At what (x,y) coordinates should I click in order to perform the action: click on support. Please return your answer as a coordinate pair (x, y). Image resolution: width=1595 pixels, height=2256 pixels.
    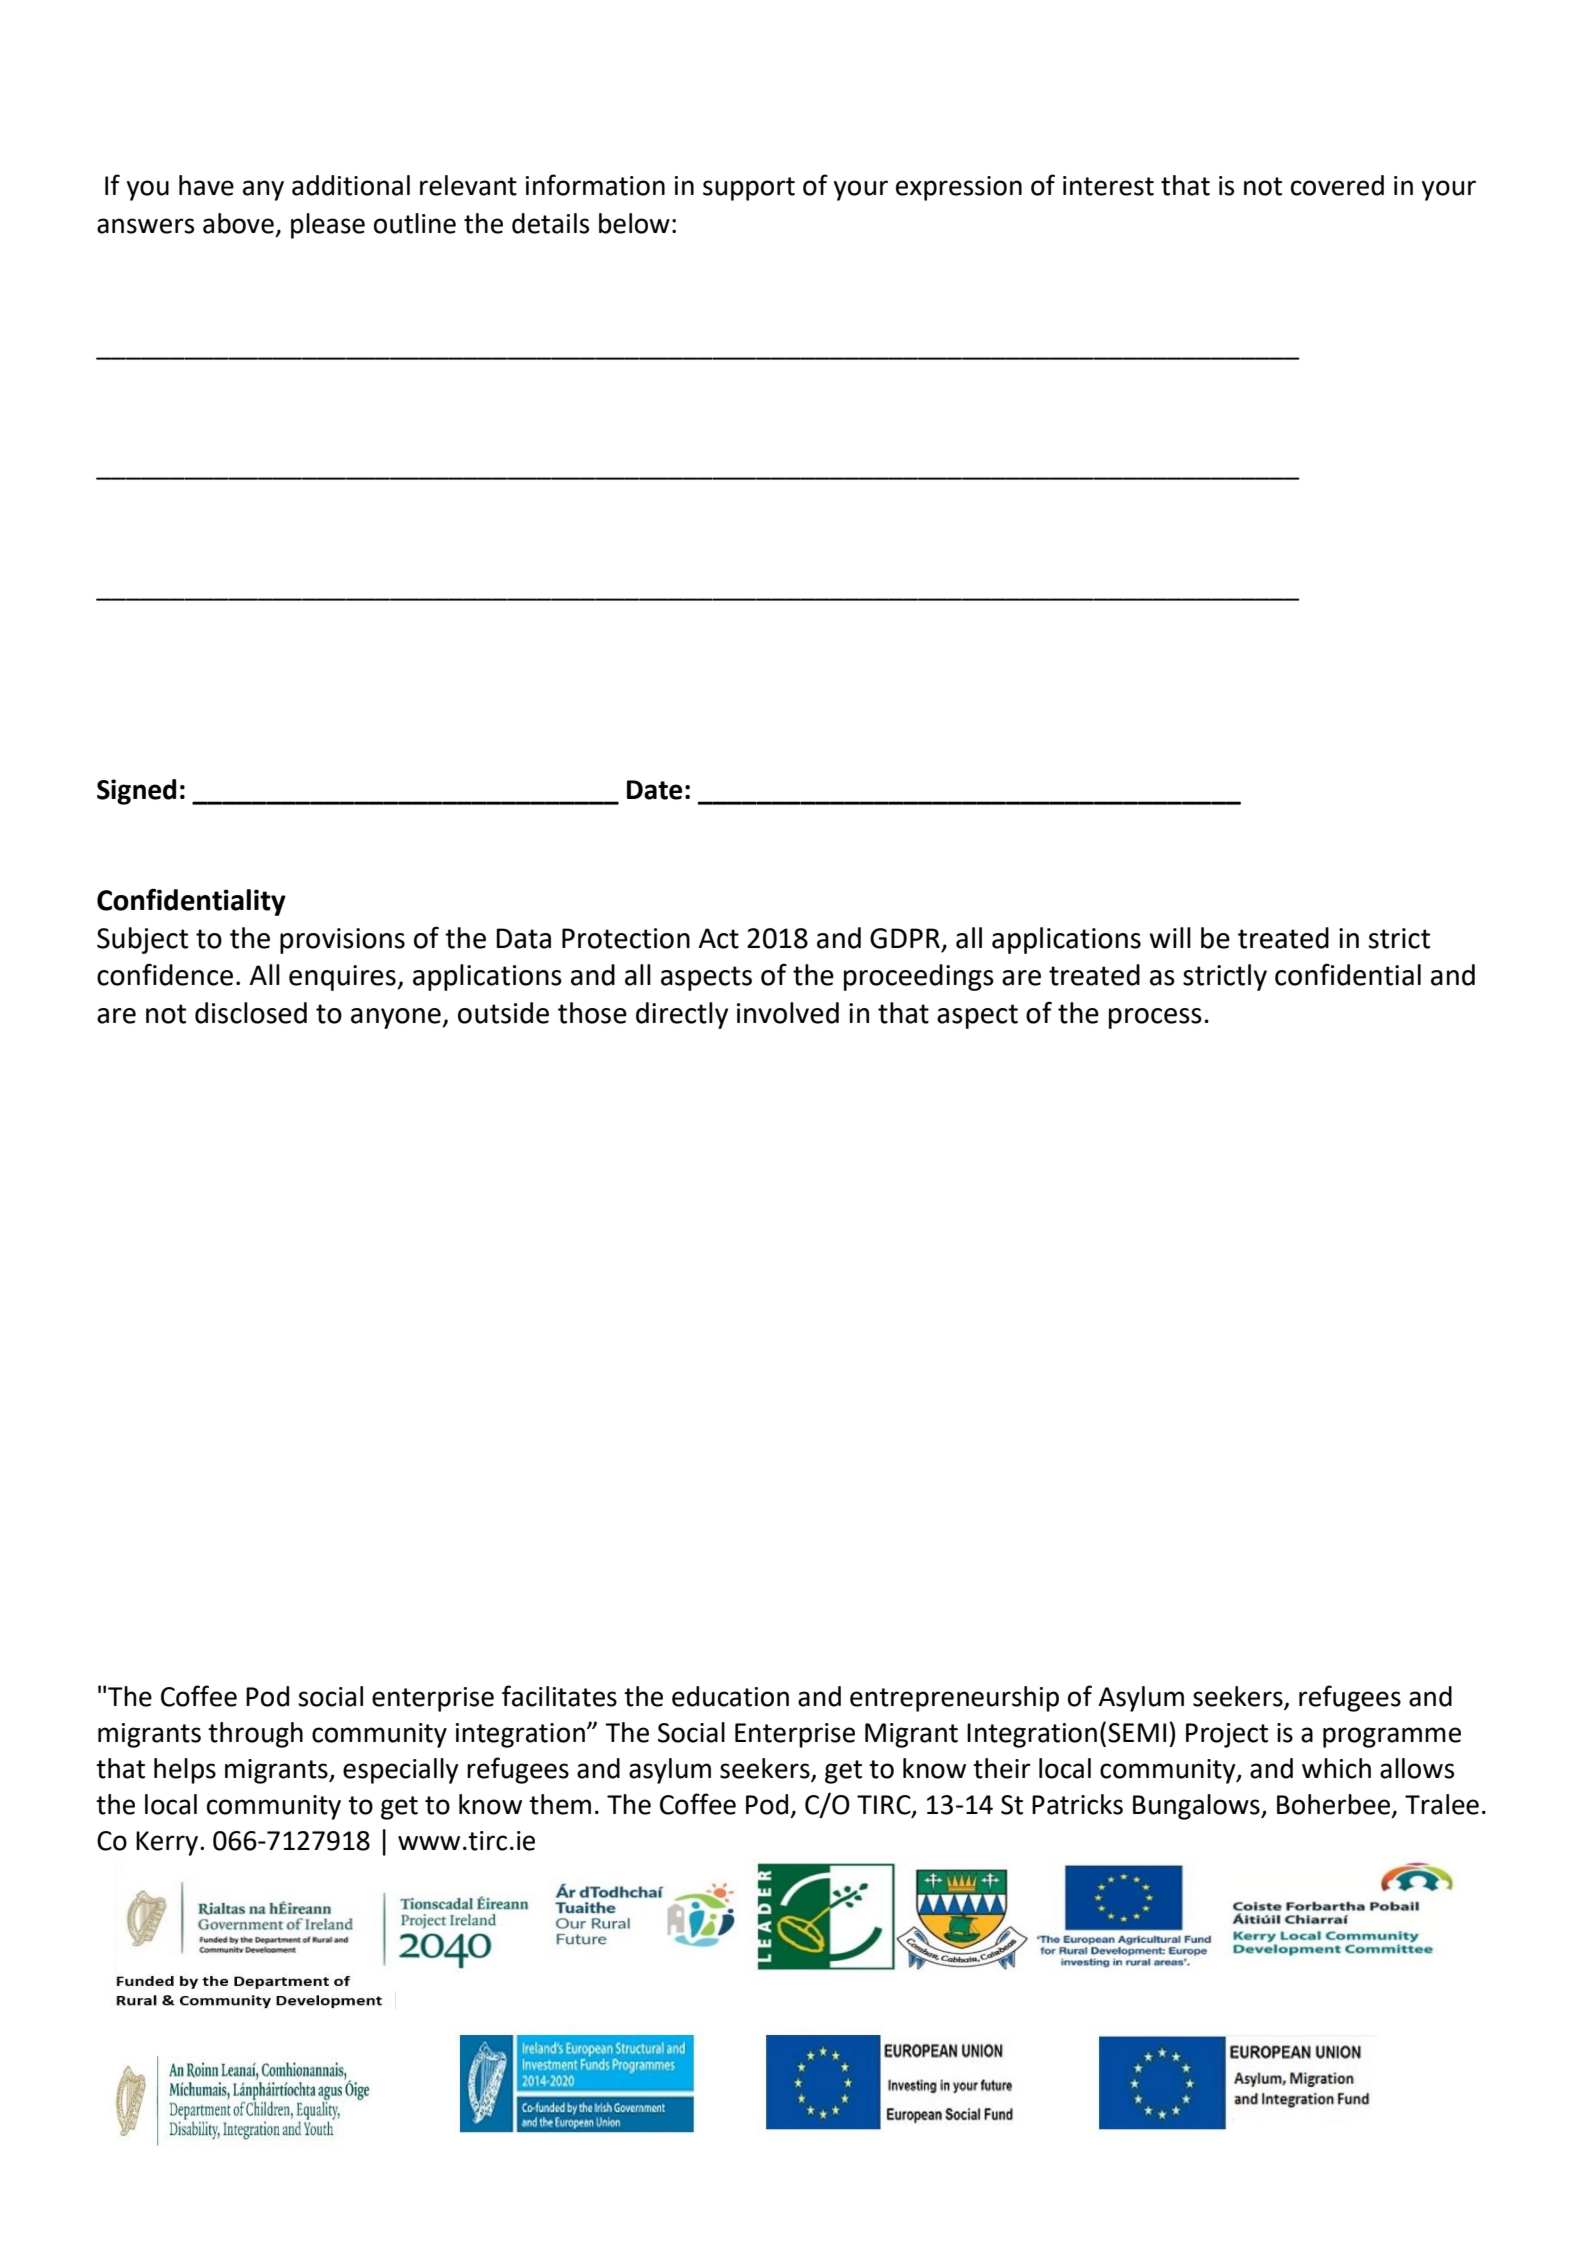
    Looking at the image, I should click on (749, 189).
